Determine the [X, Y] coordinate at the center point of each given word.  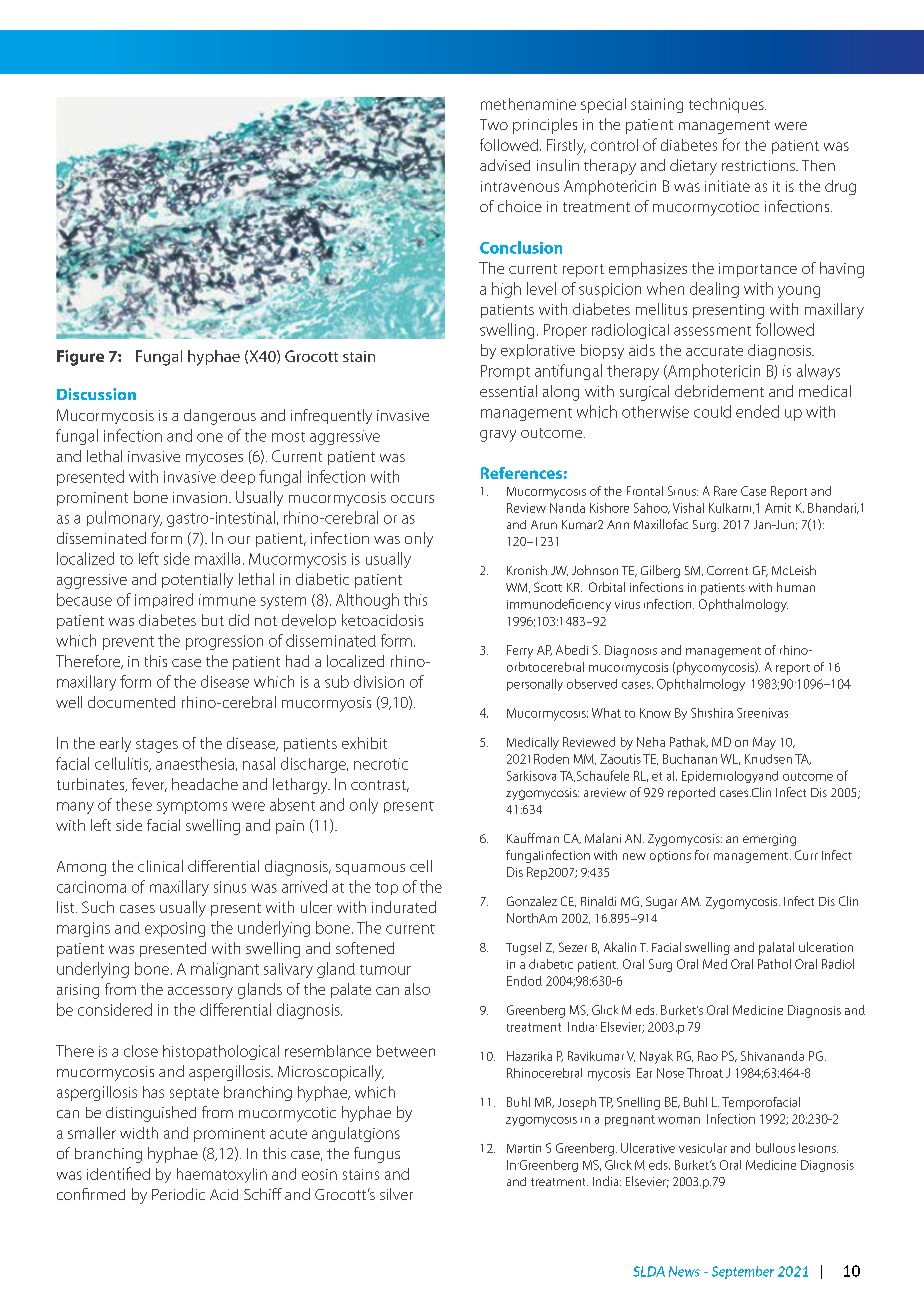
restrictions [759, 165]
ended [757, 411]
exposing [175, 929]
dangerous [220, 417]
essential [508, 391]
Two [494, 124]
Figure [80, 358]
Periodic [178, 1194]
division [379, 681]
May [764, 743]
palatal [776, 948]
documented [131, 702]
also [417, 989]
